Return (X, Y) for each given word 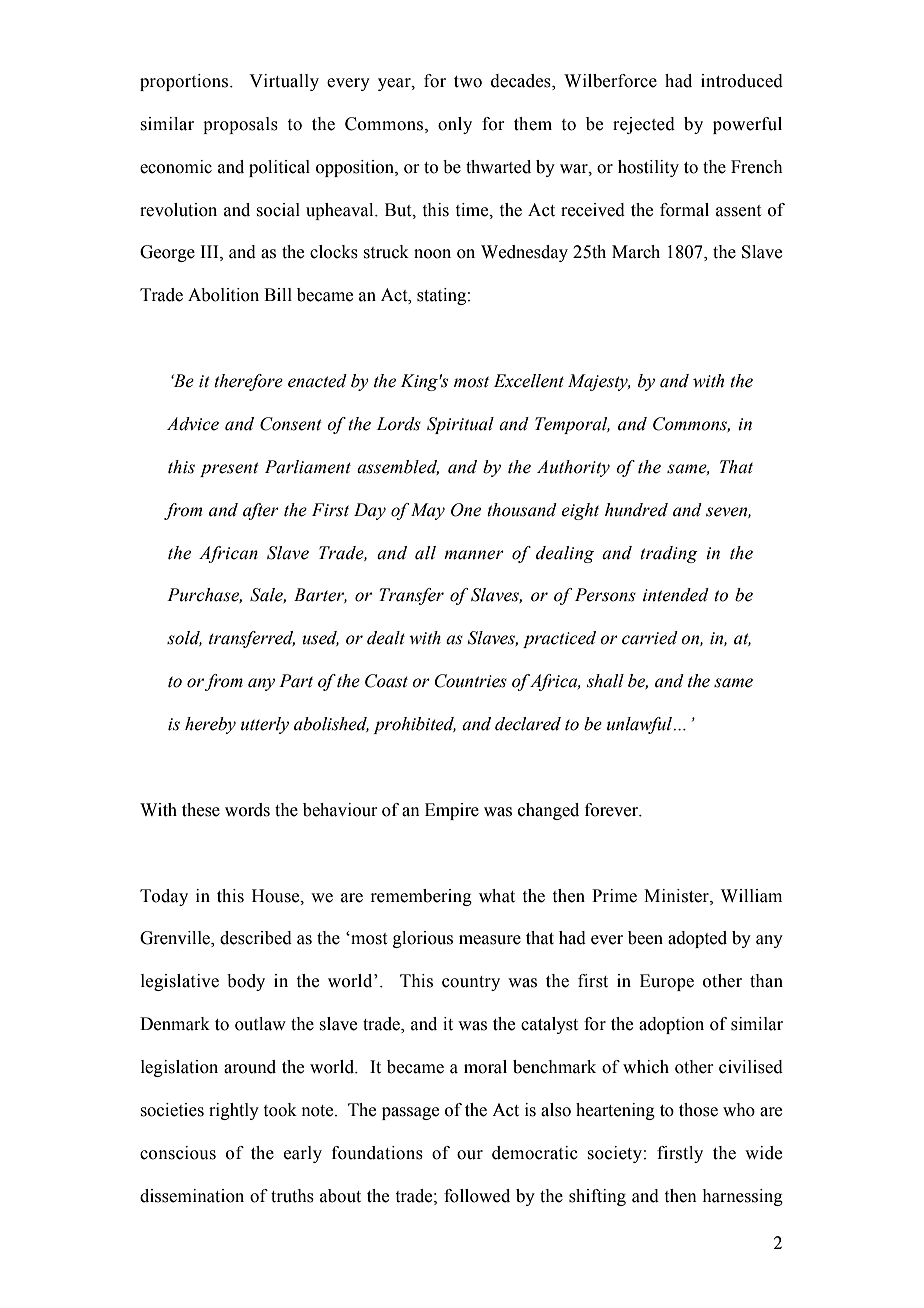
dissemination (192, 1196)
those (698, 1110)
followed (477, 1196)
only (455, 125)
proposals (240, 125)
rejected (644, 125)
